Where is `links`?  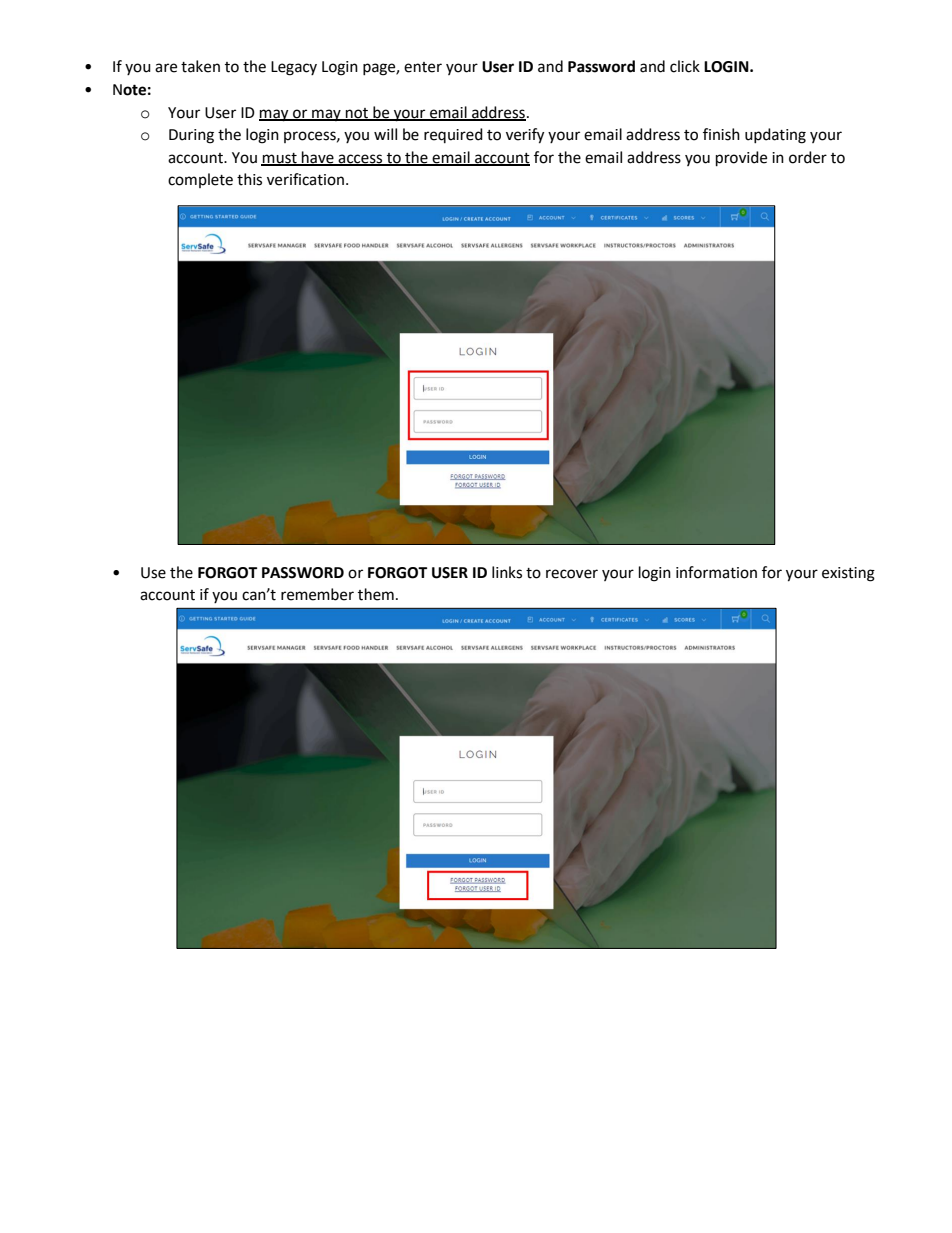 links is located at coordinates (507, 572).
